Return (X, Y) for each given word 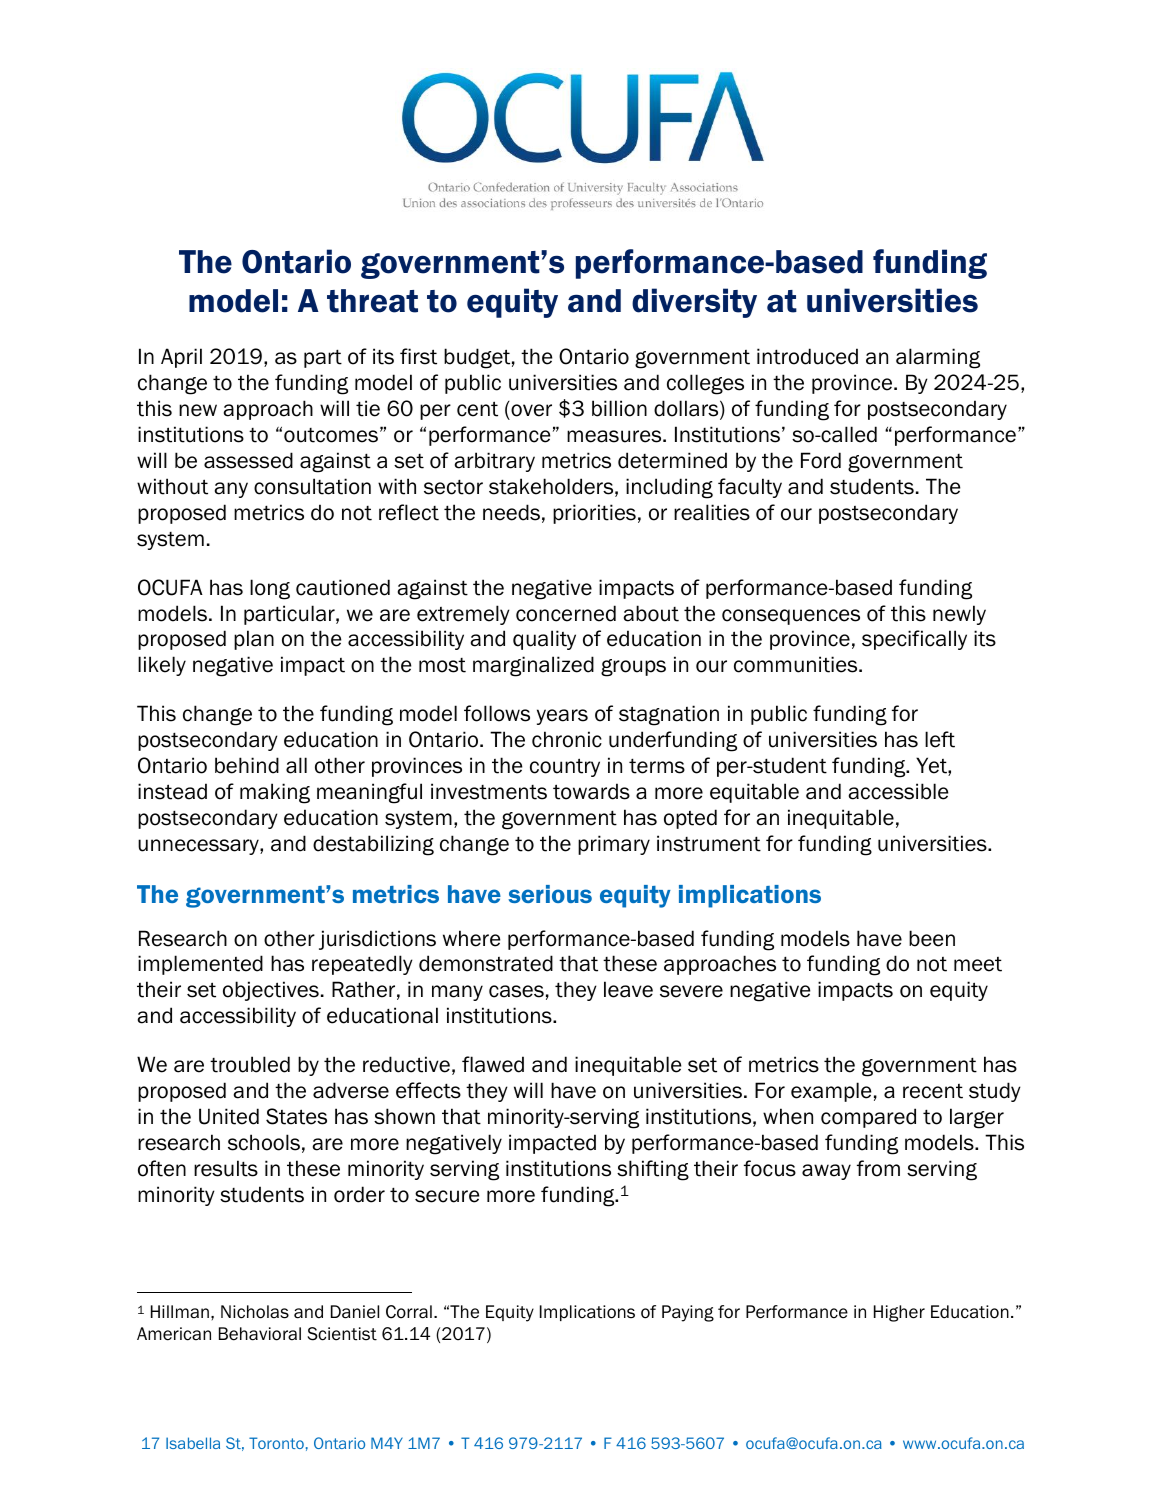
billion (619, 408)
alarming (938, 358)
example (831, 1092)
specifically (914, 640)
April (181, 358)
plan (254, 640)
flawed (493, 1064)
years (562, 717)
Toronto (276, 1443)
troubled (250, 1064)
